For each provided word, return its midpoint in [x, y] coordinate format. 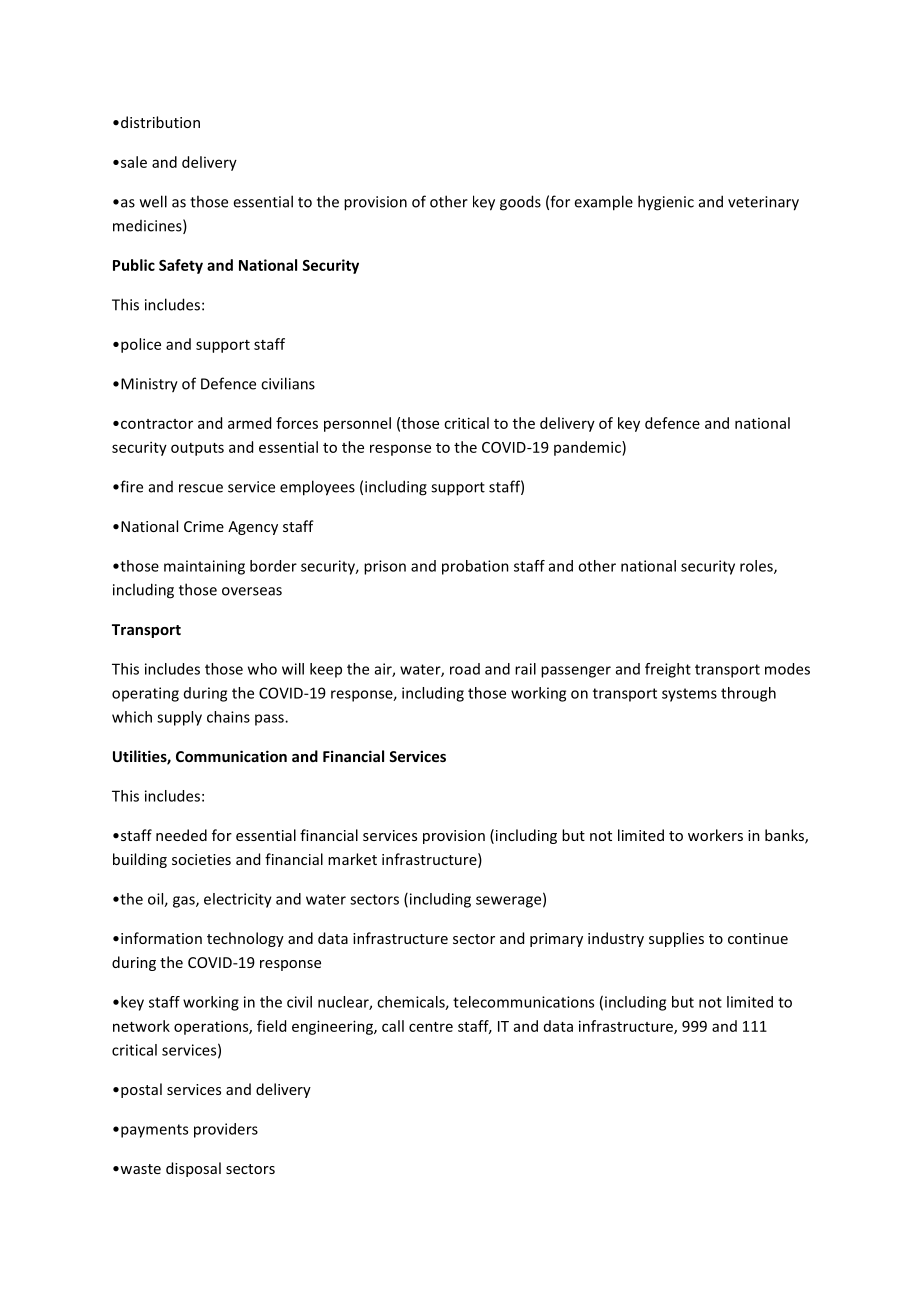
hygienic [666, 203]
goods [520, 203]
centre [431, 1027]
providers [226, 1130]
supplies [676, 939]
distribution [160, 122]
